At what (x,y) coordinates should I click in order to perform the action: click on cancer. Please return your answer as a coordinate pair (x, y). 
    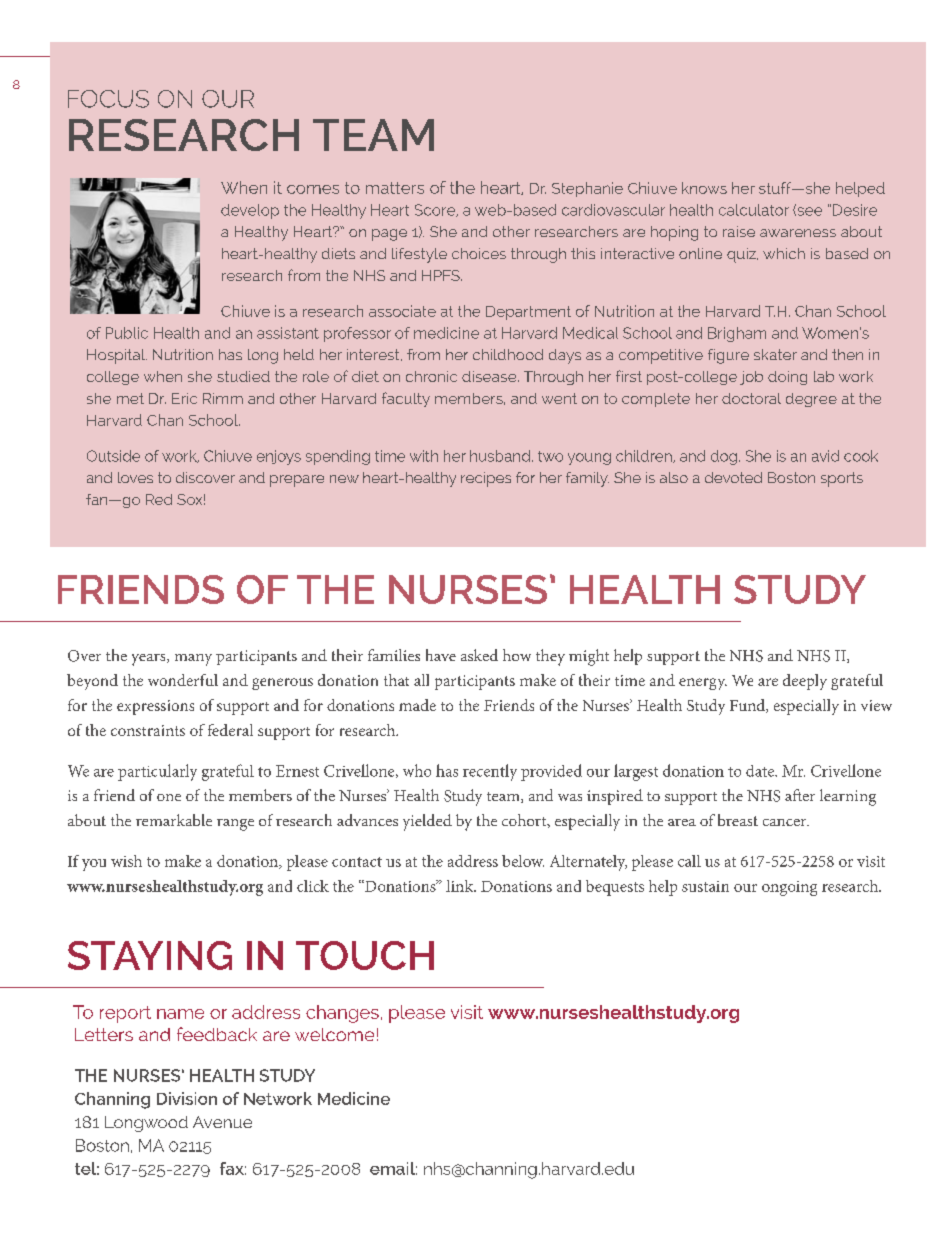
    Looking at the image, I should click on (786, 822).
